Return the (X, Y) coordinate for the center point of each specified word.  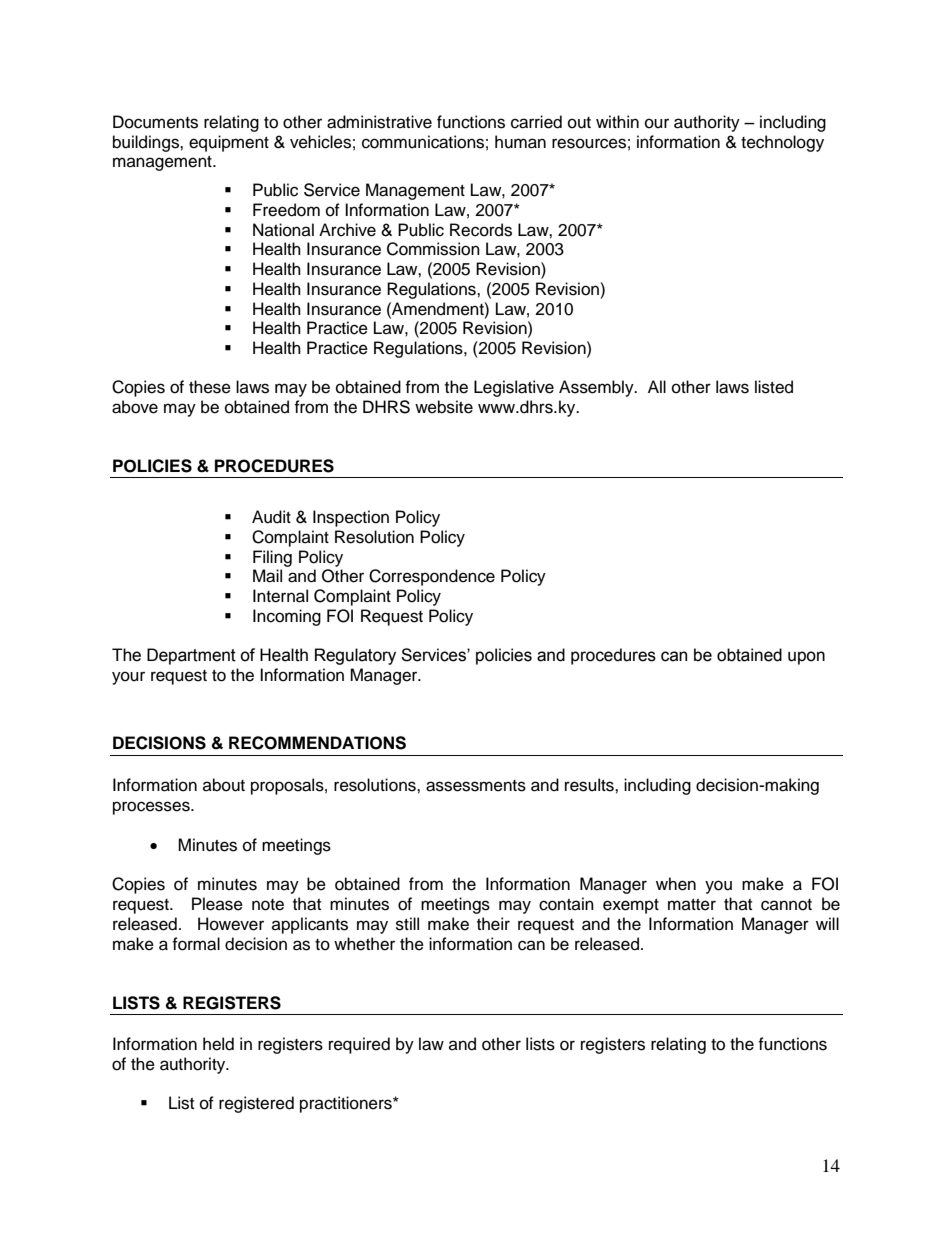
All (657, 386)
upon (806, 658)
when (676, 884)
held (218, 1044)
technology (782, 143)
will (827, 923)
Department (191, 656)
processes (152, 808)
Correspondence (432, 577)
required (359, 1045)
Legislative (514, 388)
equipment (229, 143)
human (520, 142)
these (210, 387)
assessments (476, 786)
